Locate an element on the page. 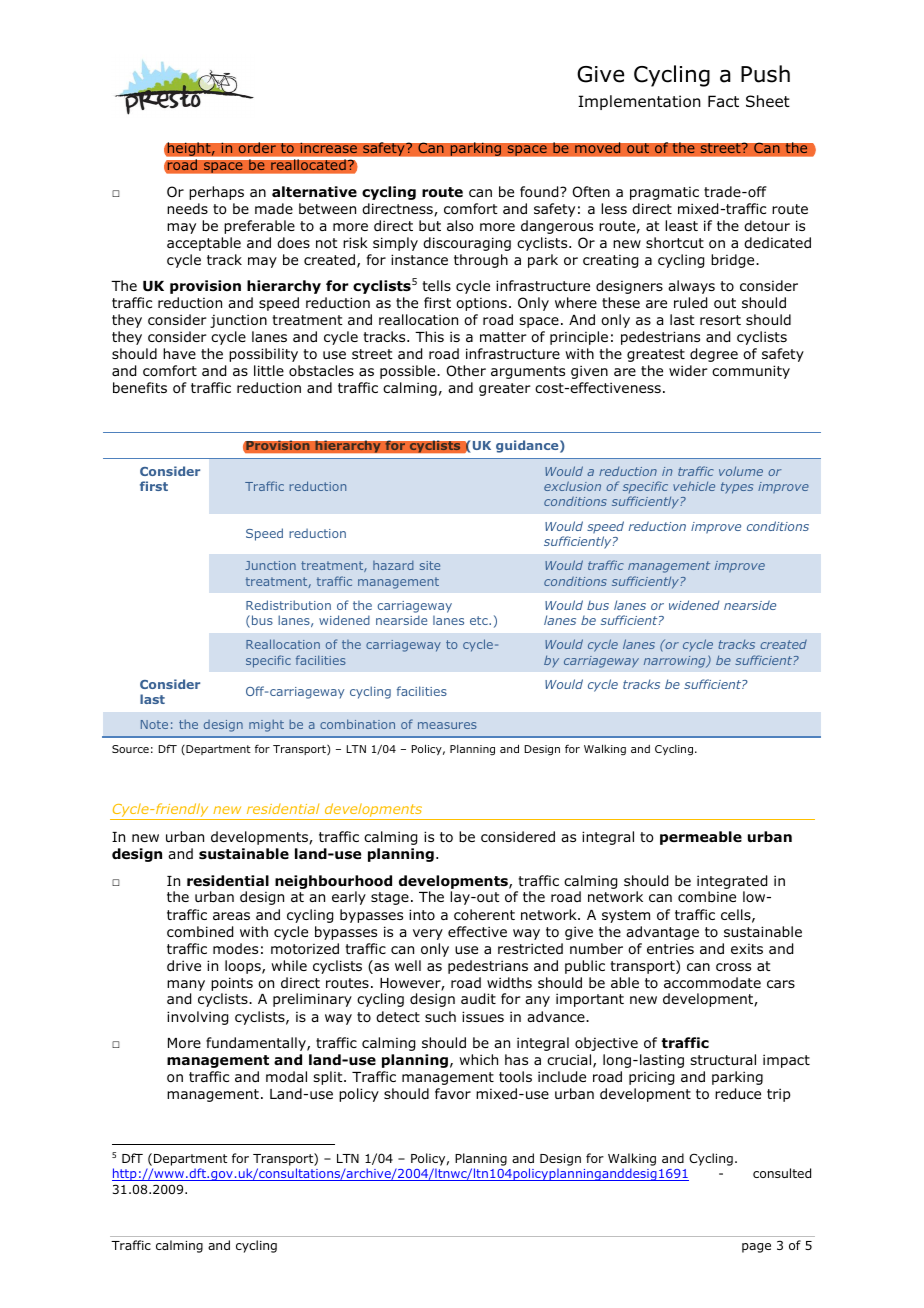 The image size is (924, 1308). favor is located at coordinates (453, 1093).
